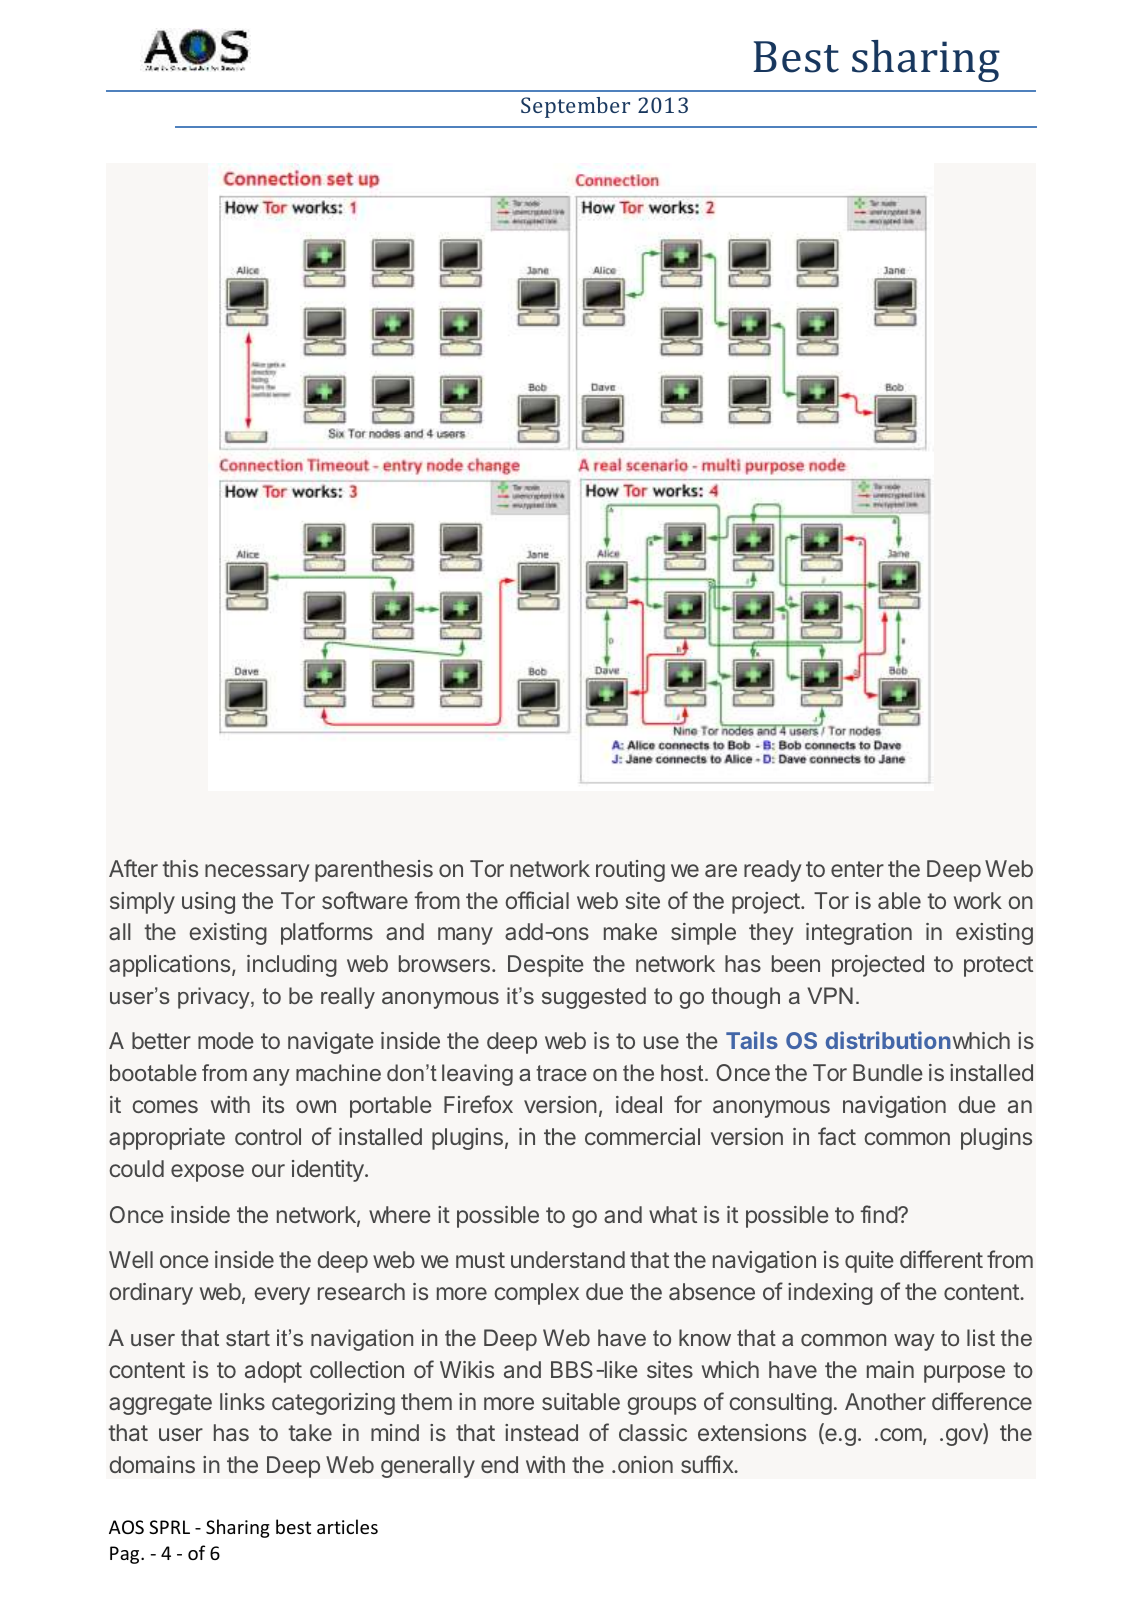 The width and height of the screenshot is (1142, 1615). Describe the element at coordinates (888, 1072) in the screenshot. I see `Bundle` at that location.
